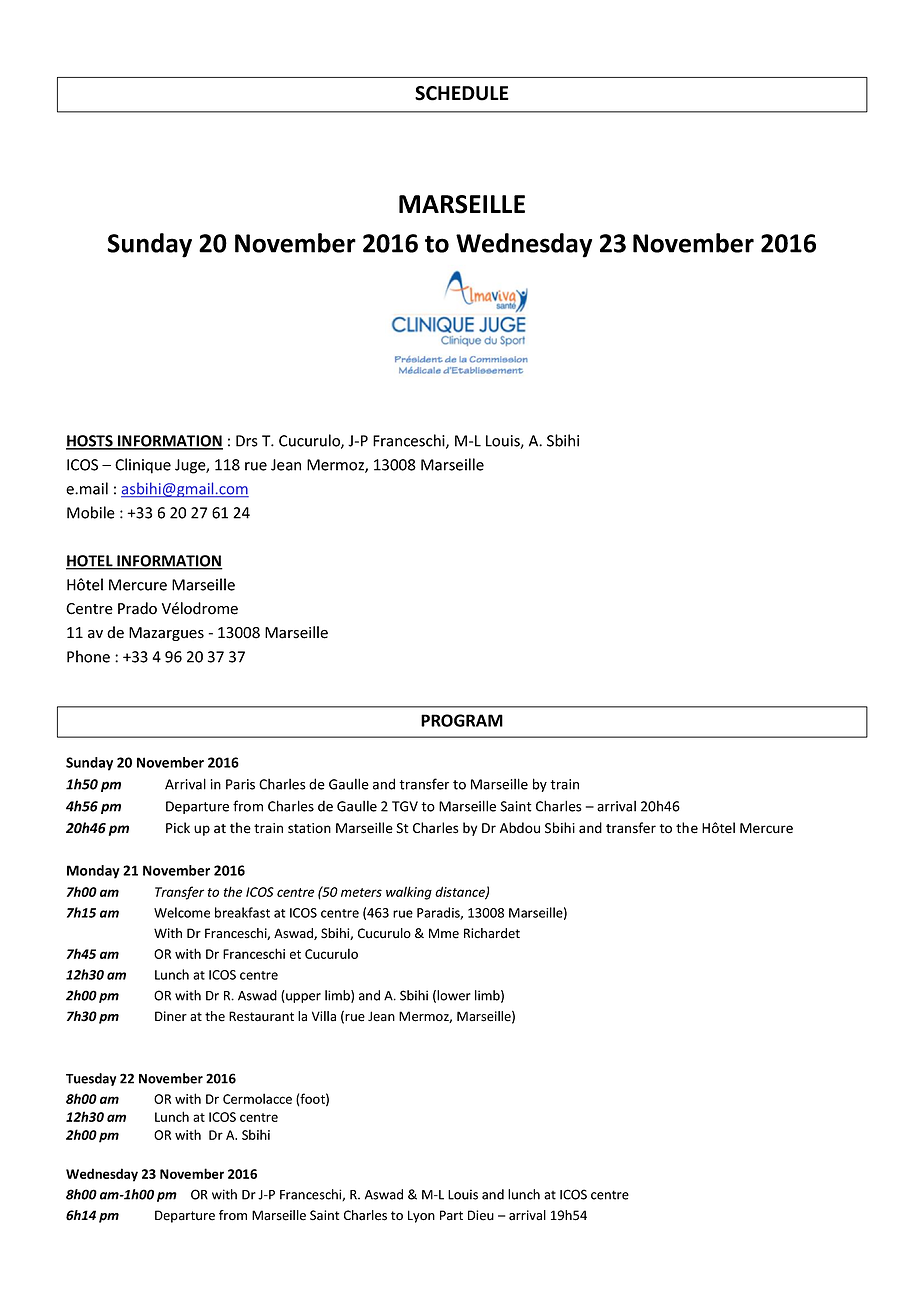 The height and width of the screenshot is (1308, 924). What do you see at coordinates (462, 720) in the screenshot?
I see `PROGRAM` at bounding box center [462, 720].
